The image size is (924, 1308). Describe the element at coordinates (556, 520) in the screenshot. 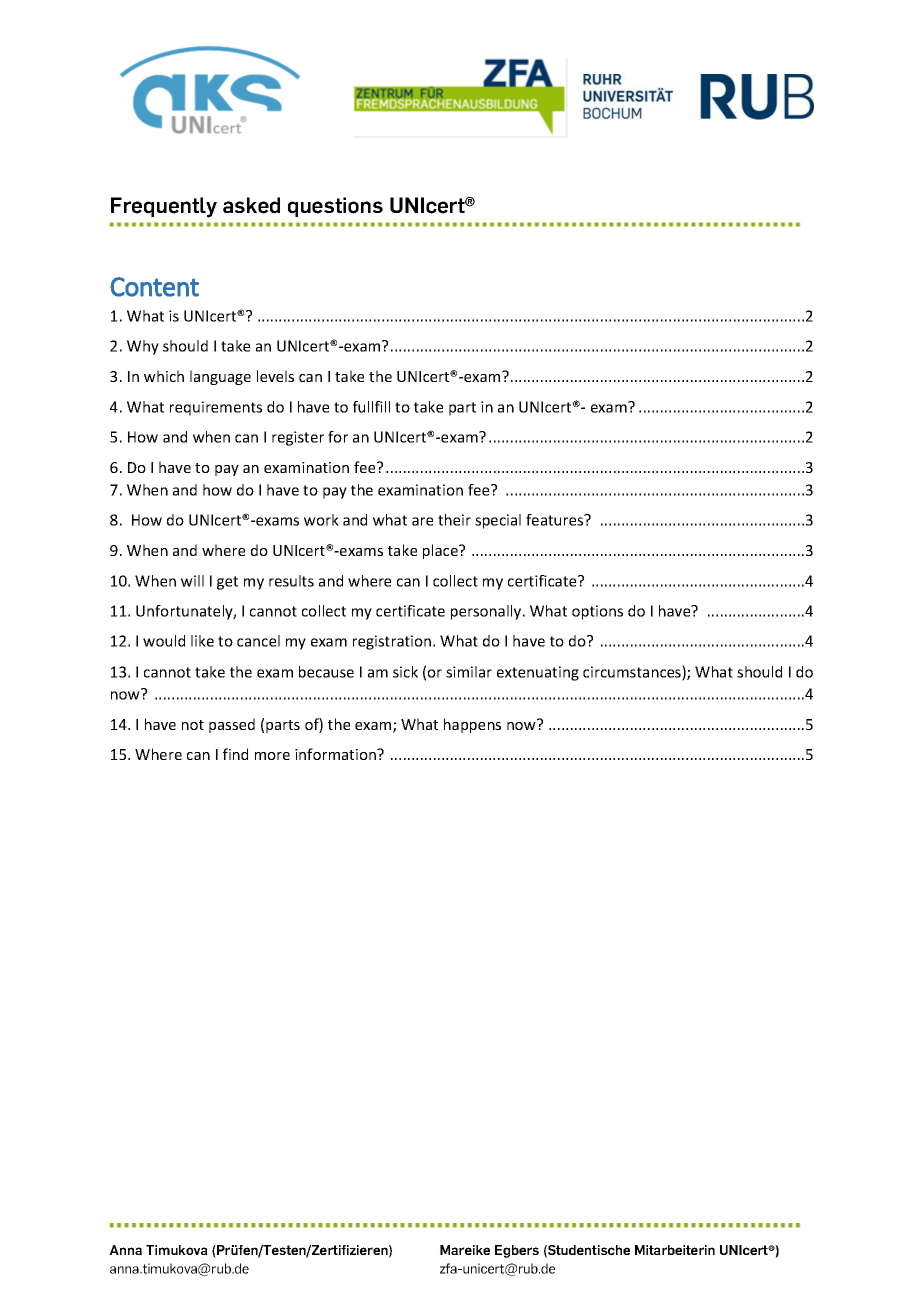

I see `features` at that location.
